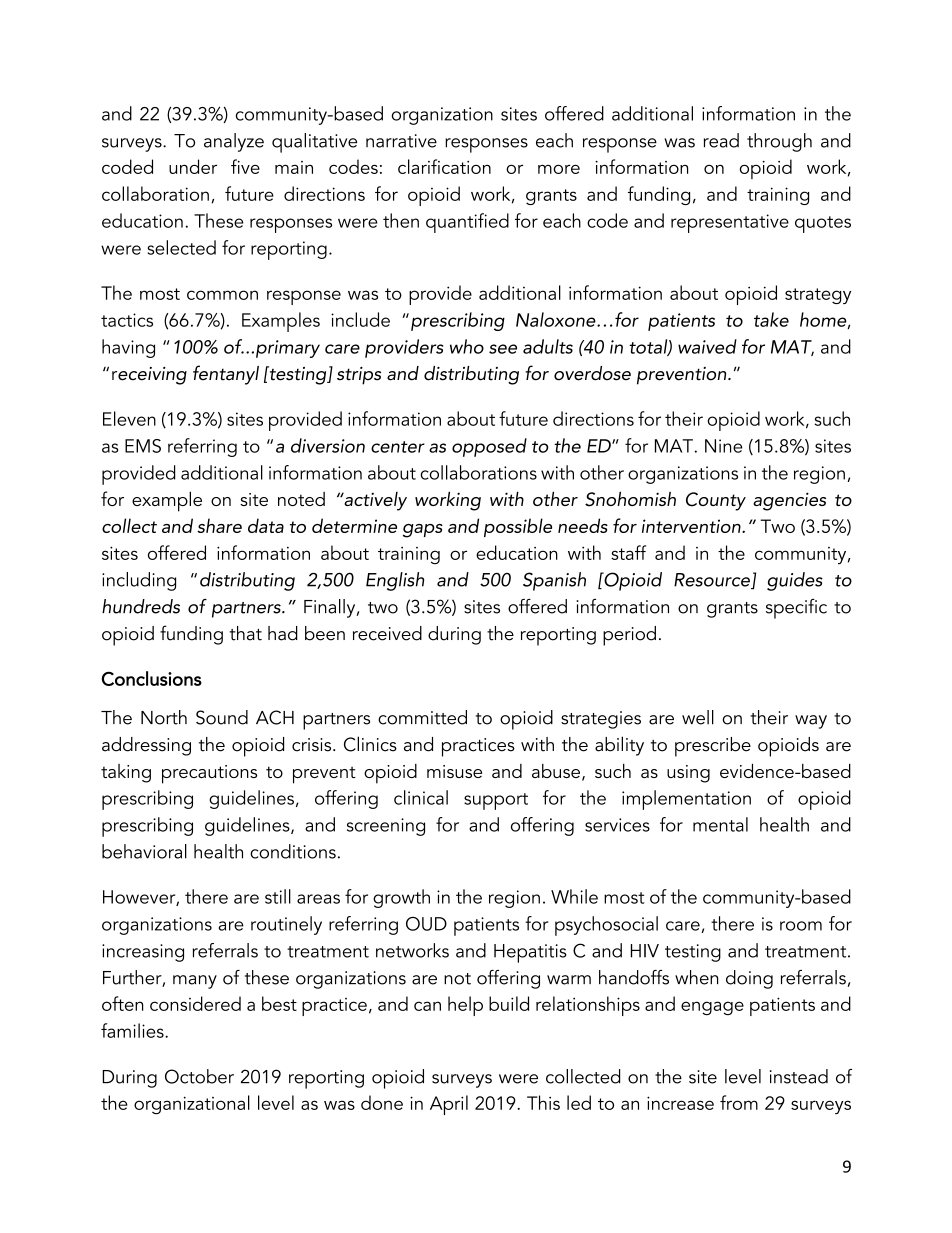 The width and height of the screenshot is (952, 1233). I want to click on under, so click(193, 166).
